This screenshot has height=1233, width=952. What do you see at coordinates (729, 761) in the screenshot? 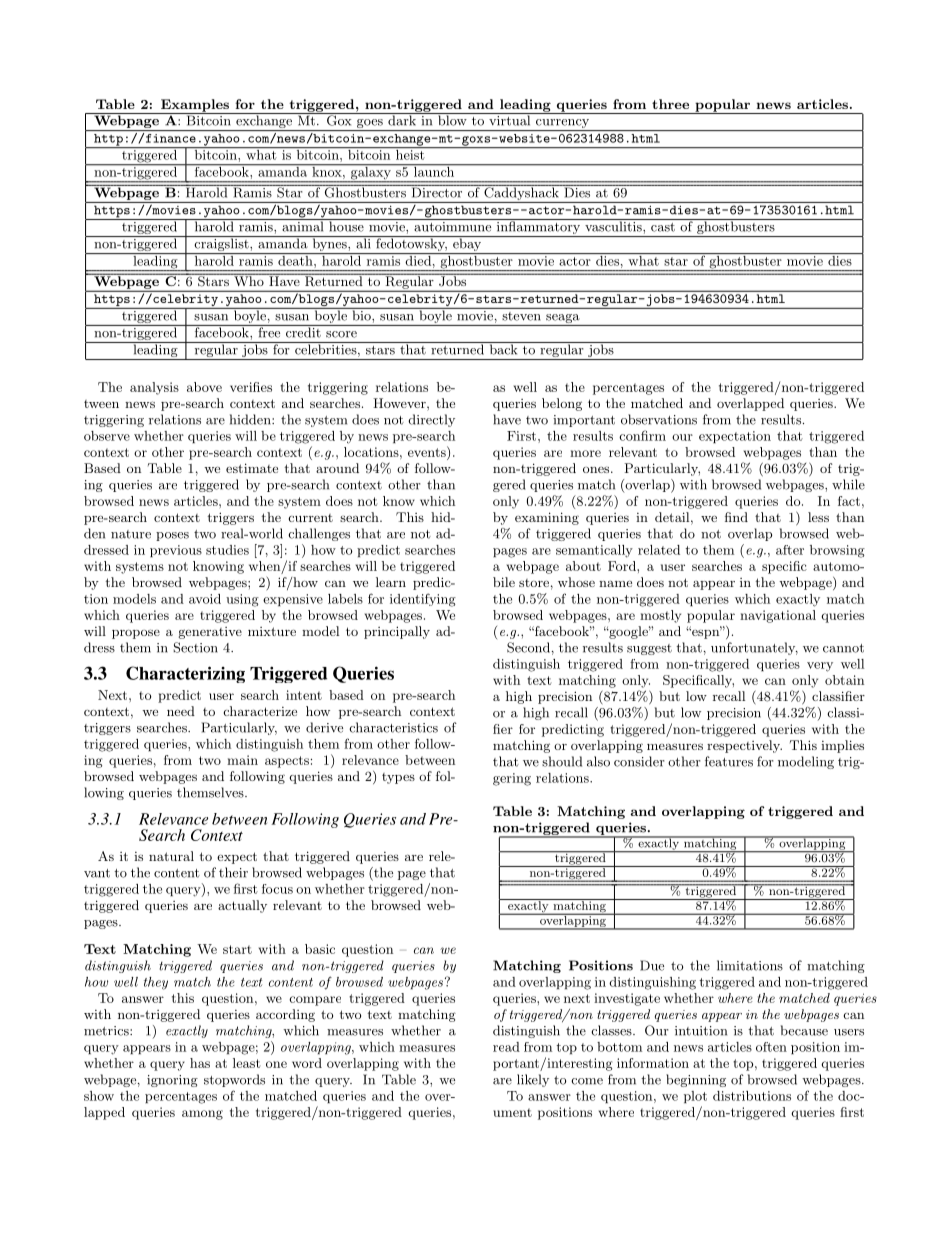
I see `features` at bounding box center [729, 761].
